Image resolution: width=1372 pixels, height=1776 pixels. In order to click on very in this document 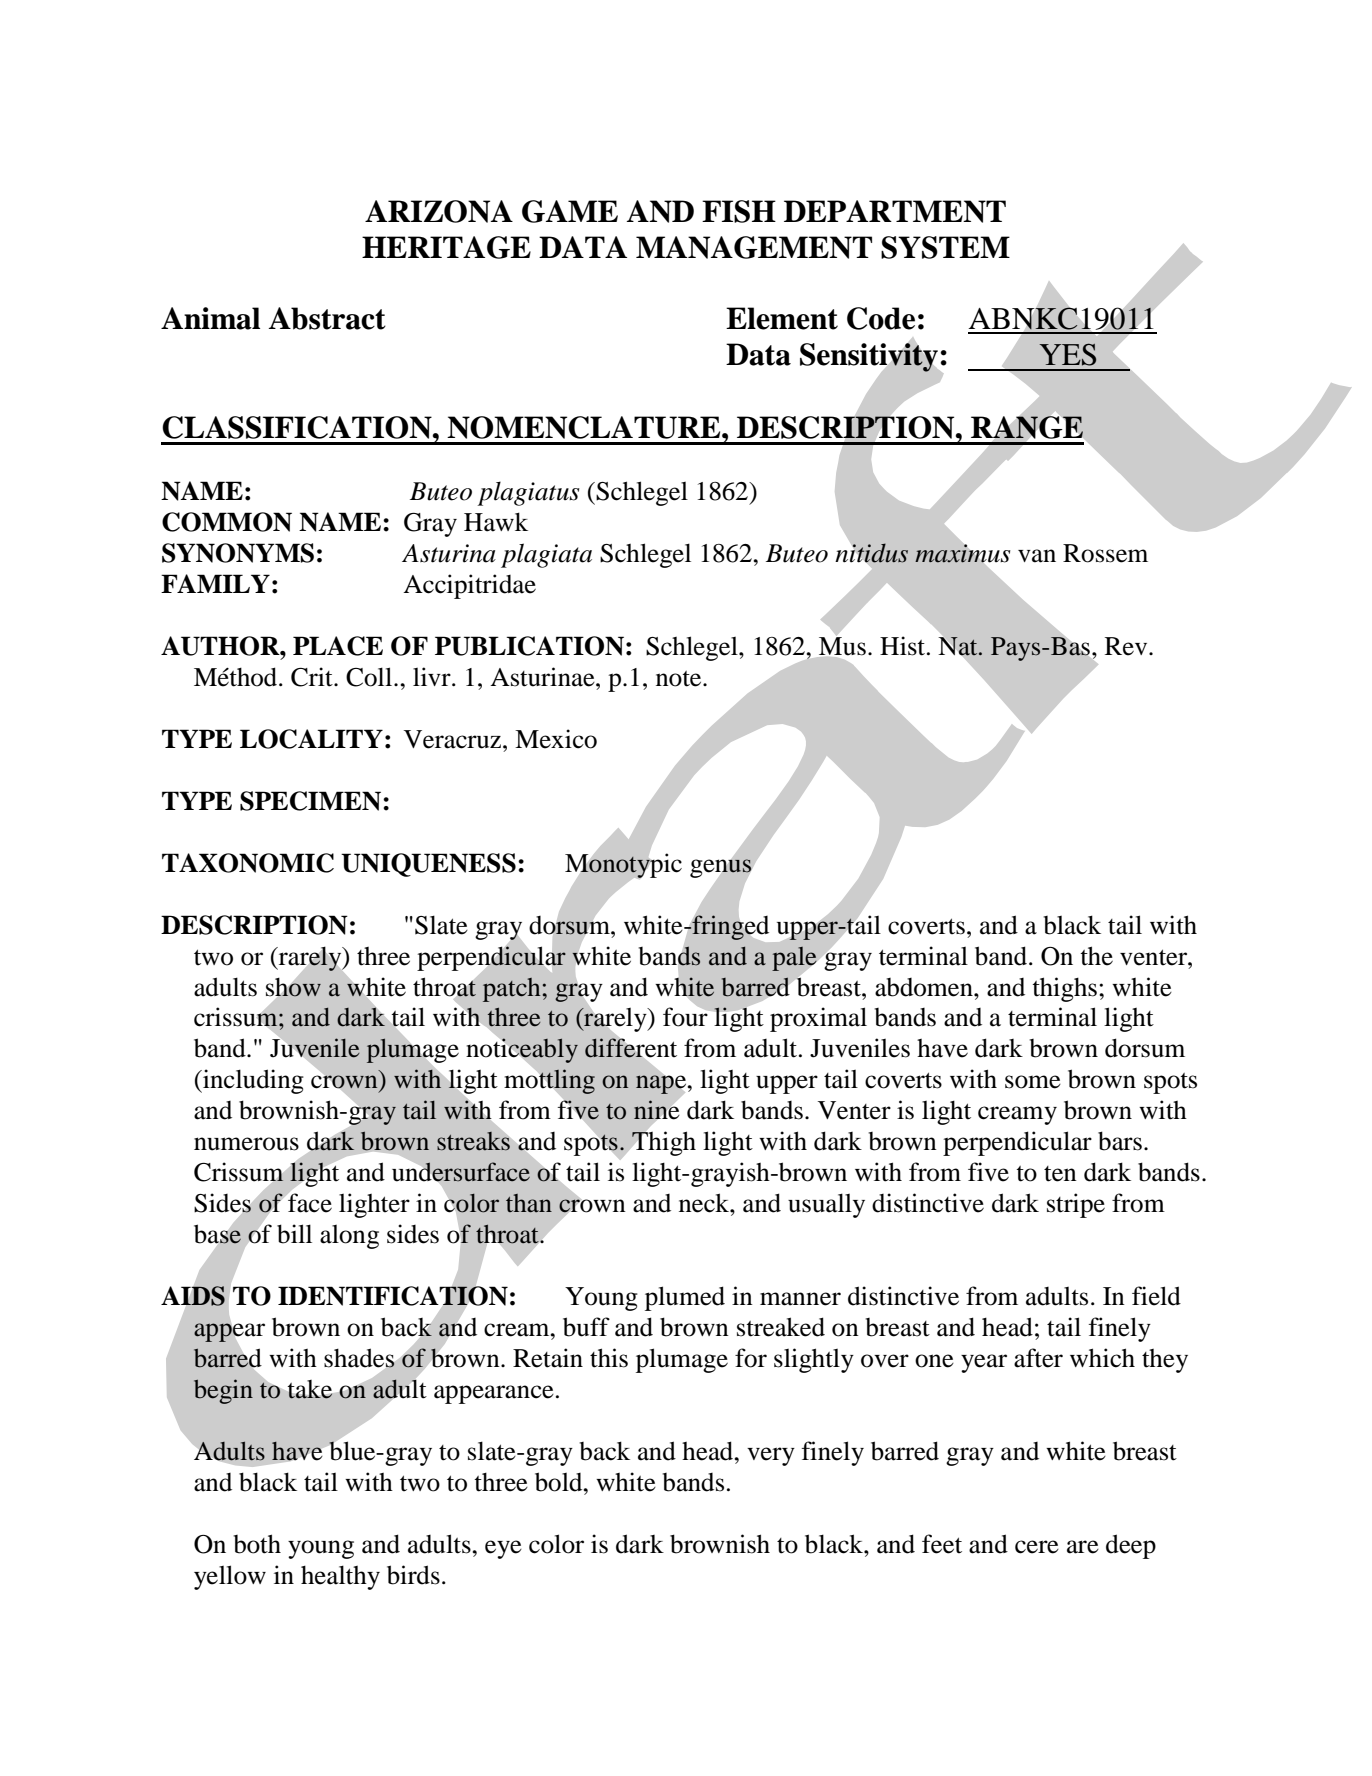, I will do `click(771, 1456)`.
